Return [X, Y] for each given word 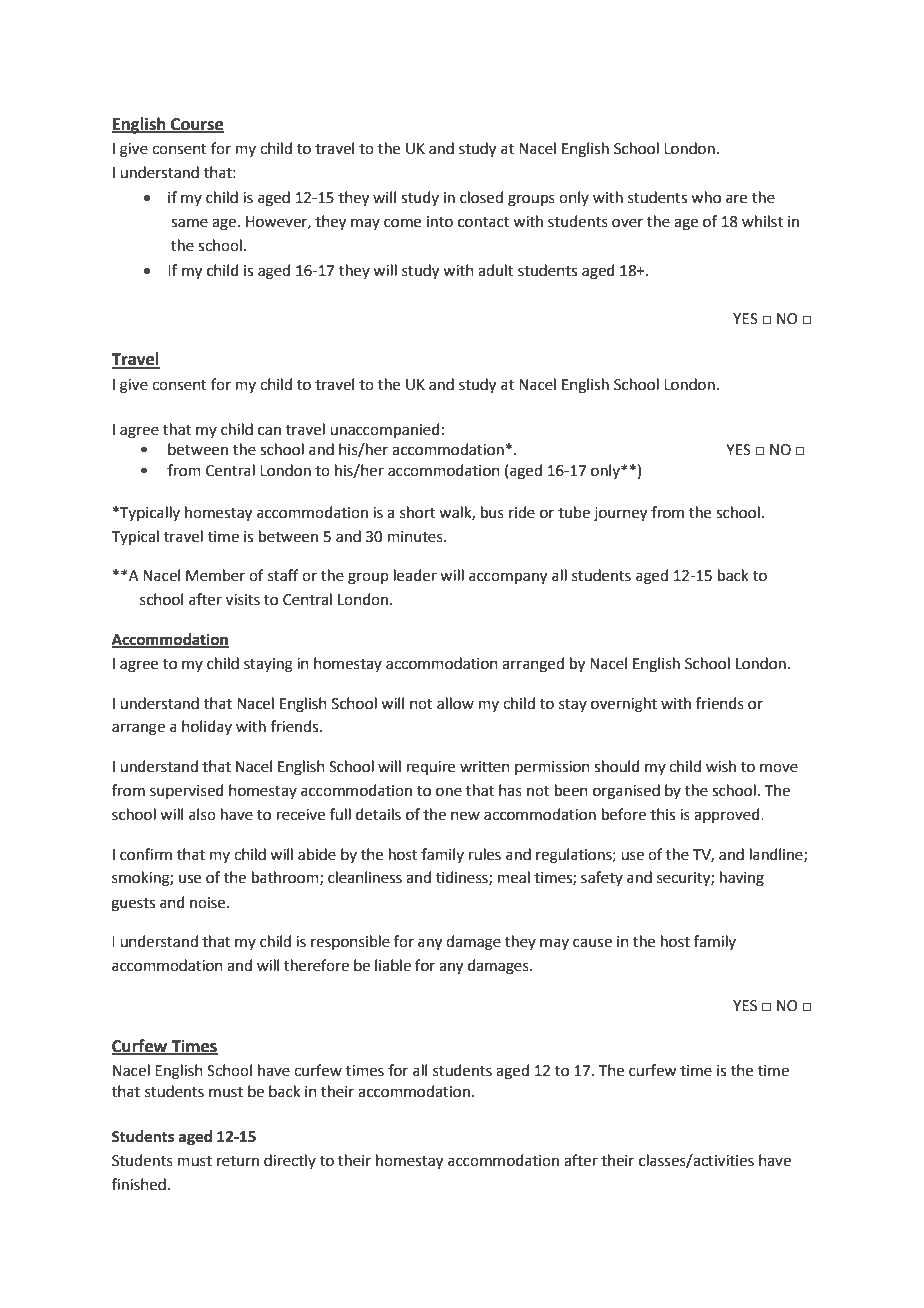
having [742, 879]
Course [196, 125]
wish [721, 766]
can [269, 431]
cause [592, 943]
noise [209, 903]
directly [290, 1161]
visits [243, 600]
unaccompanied [385, 430]
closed [481, 197]
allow [455, 703]
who [706, 197]
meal [514, 877]
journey [620, 514]
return [238, 1161]
